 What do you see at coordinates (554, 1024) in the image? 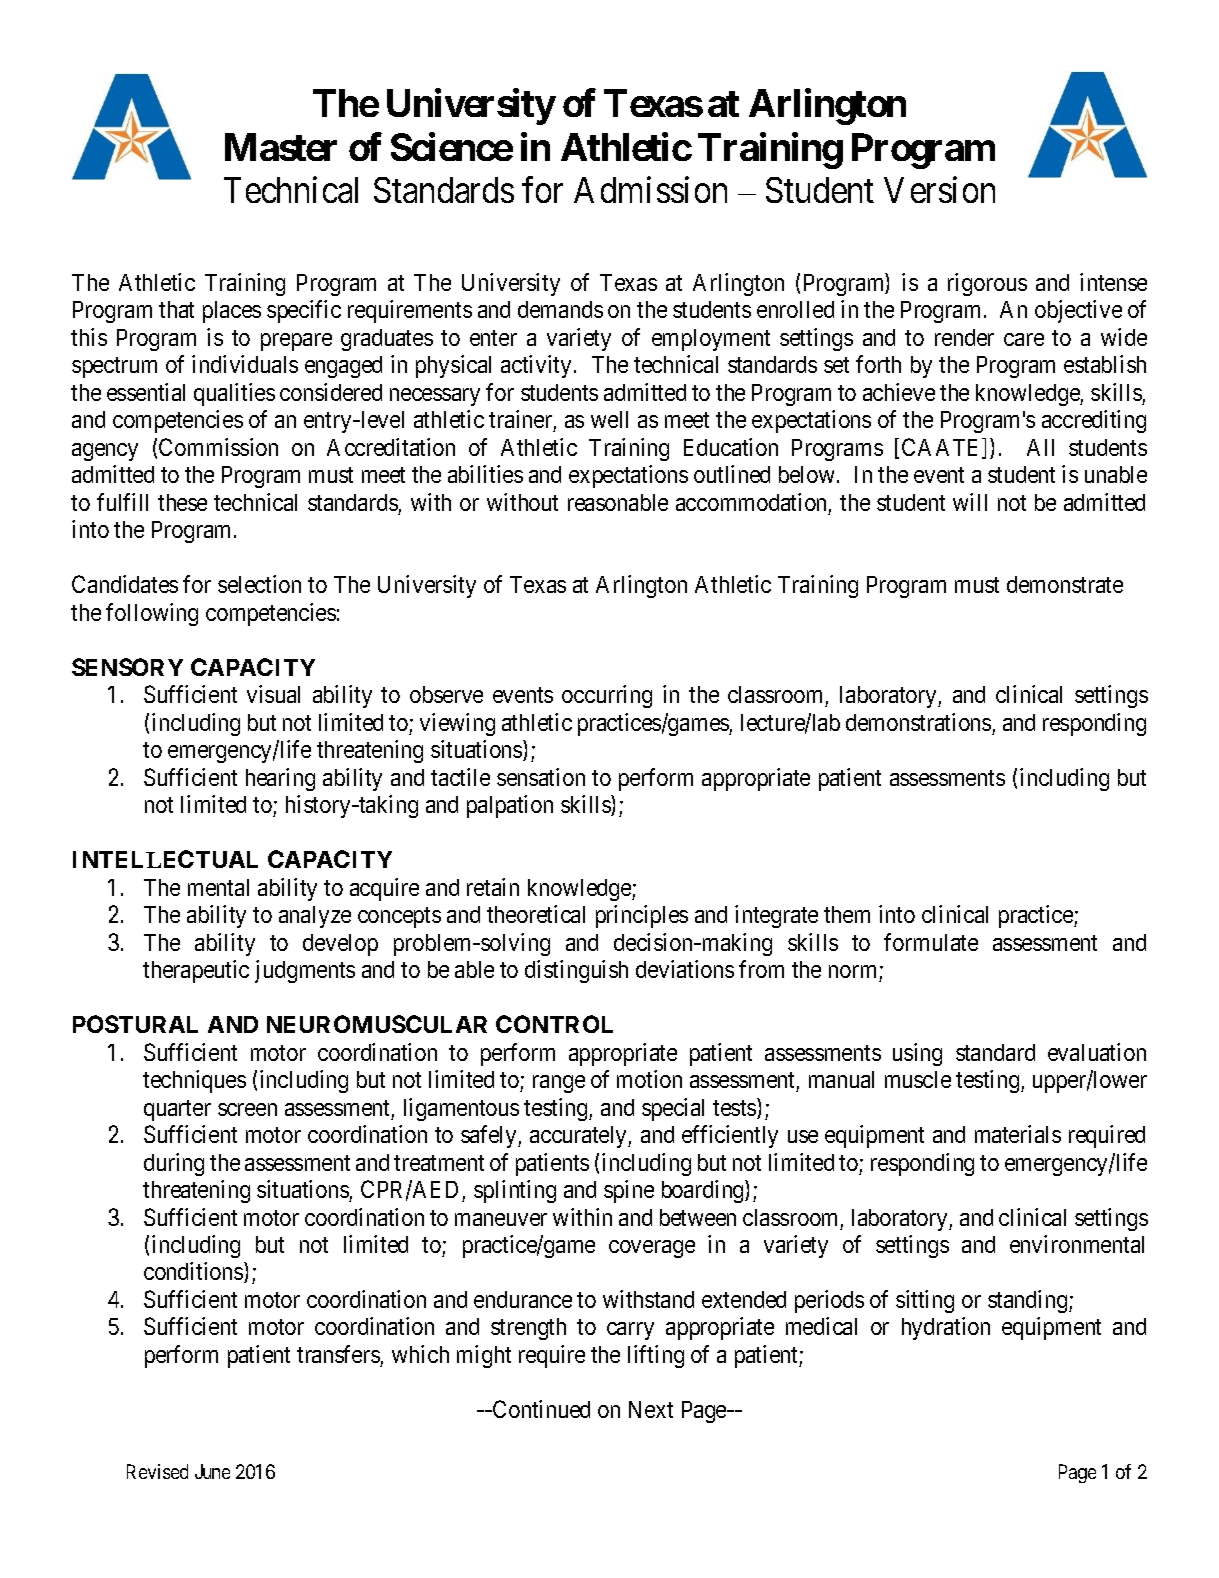
I see `CONTROL` at bounding box center [554, 1024].
